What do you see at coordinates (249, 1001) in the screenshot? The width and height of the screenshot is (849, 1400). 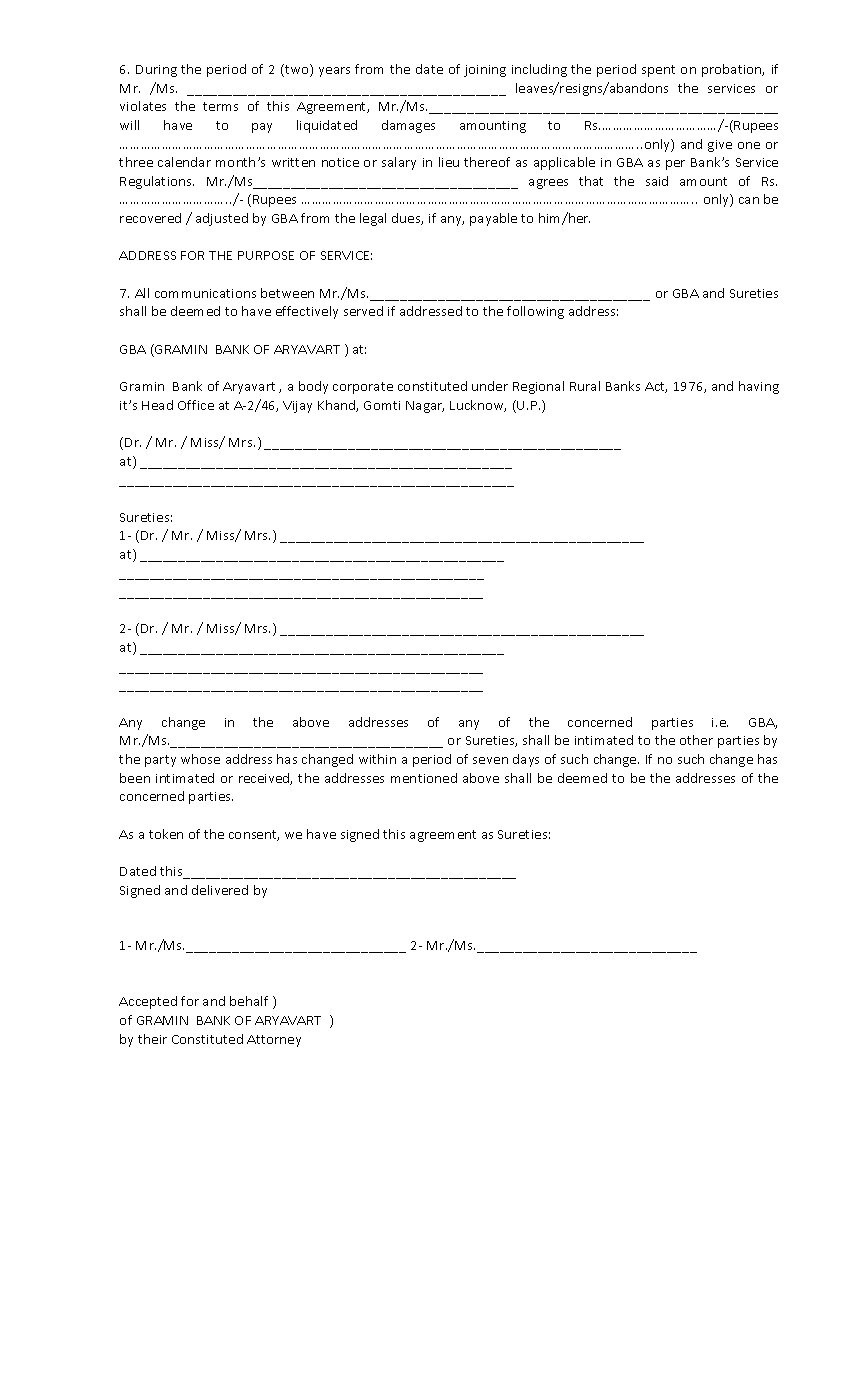 I see `behalf` at bounding box center [249, 1001].
